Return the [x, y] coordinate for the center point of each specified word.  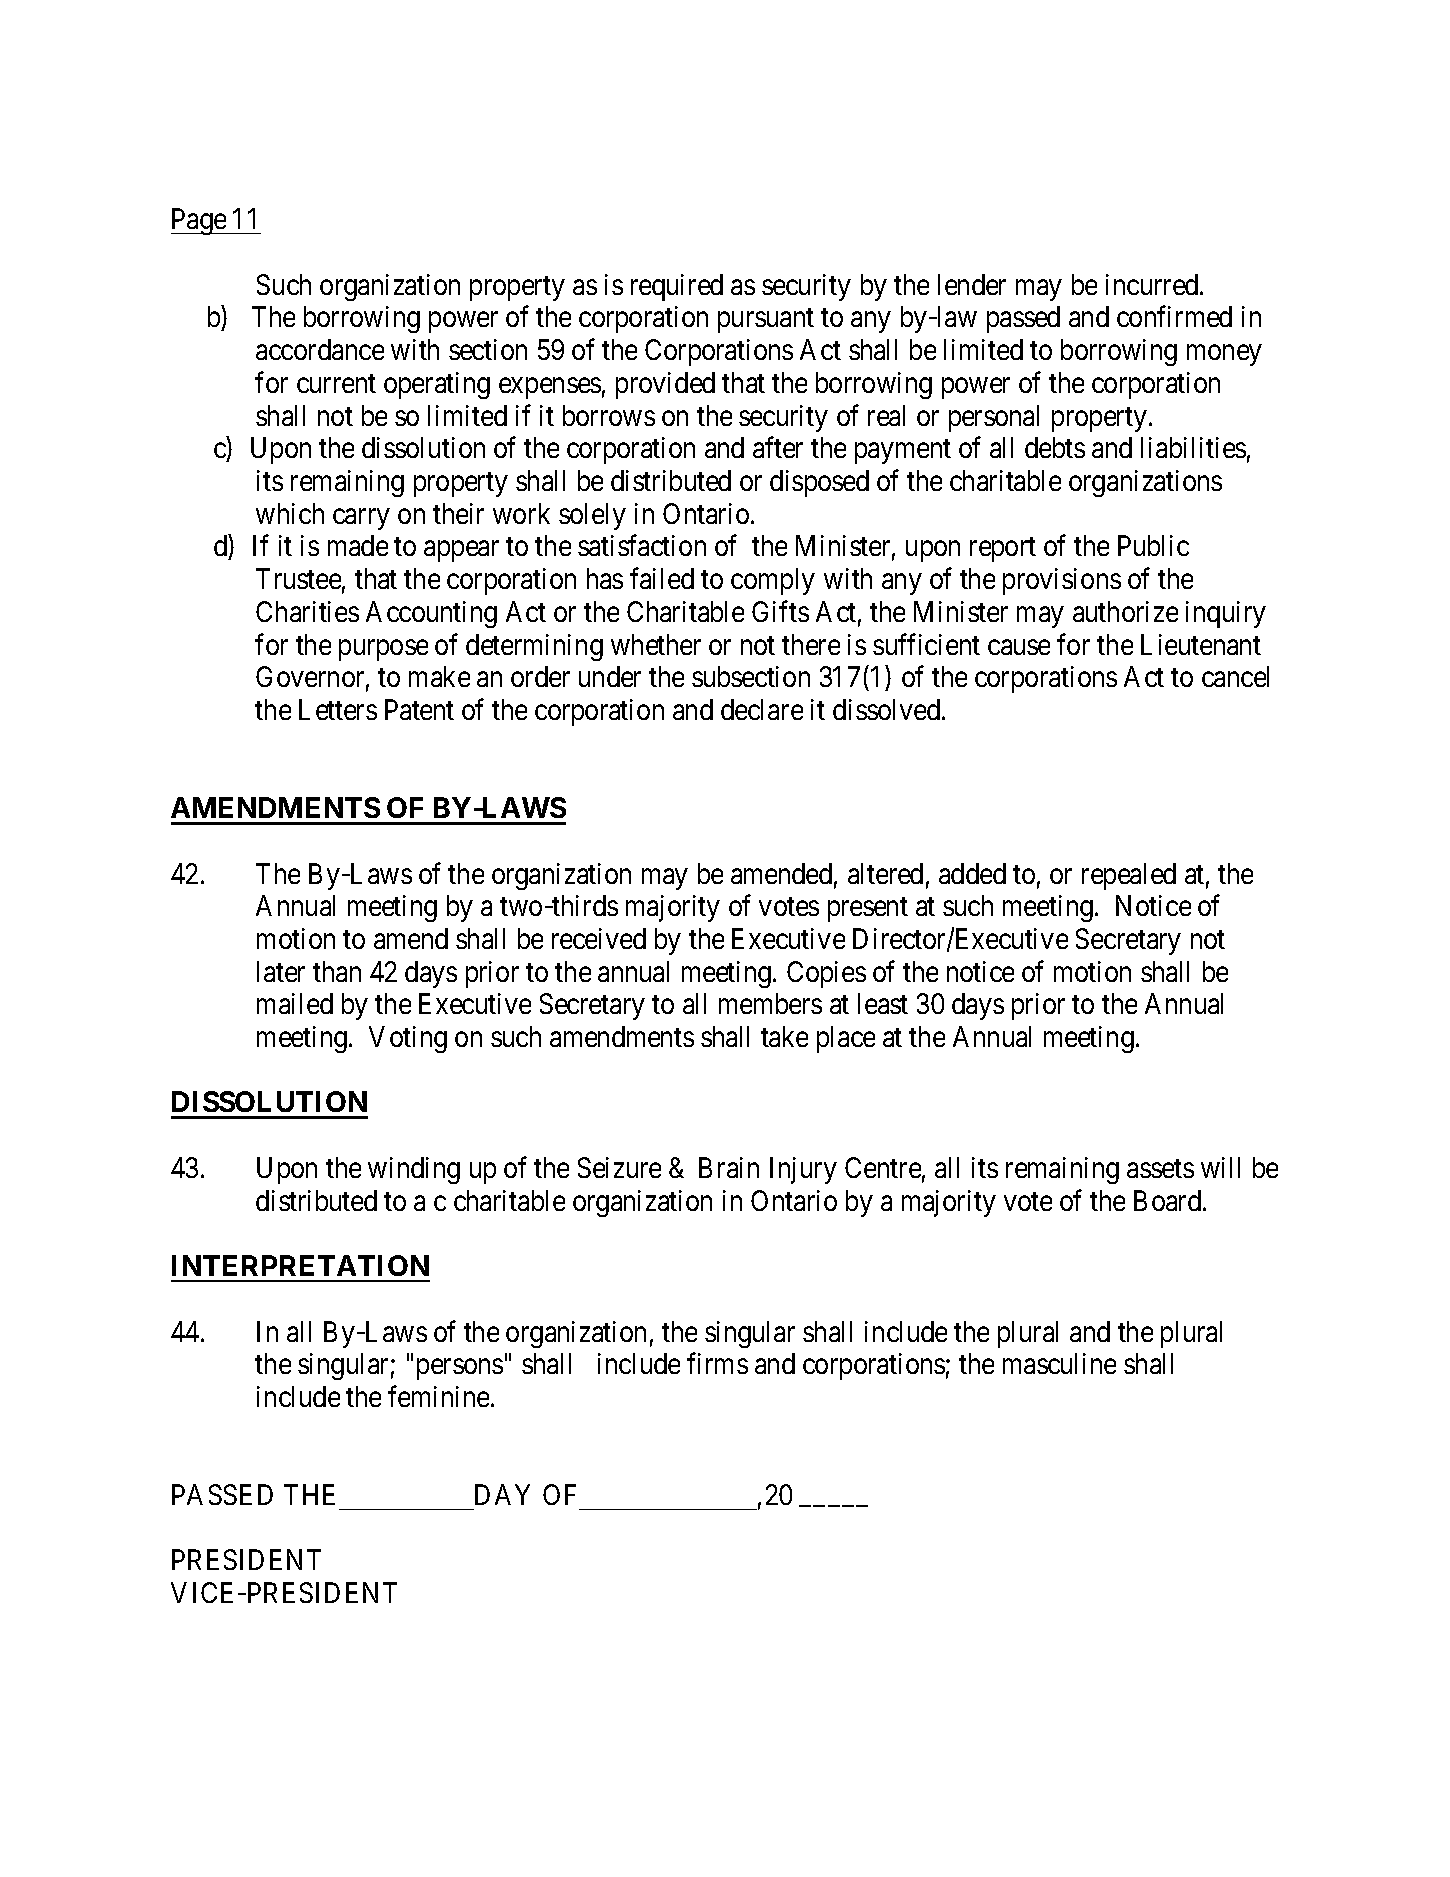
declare [762, 709]
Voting [408, 1039]
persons [460, 1369]
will [1220, 1167]
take [784, 1036]
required [677, 287]
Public [1153, 545]
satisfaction [642, 545]
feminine [438, 1396]
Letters [338, 709]
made [358, 545]
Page [199, 222]
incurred [1153, 284]
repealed [1129, 876]
